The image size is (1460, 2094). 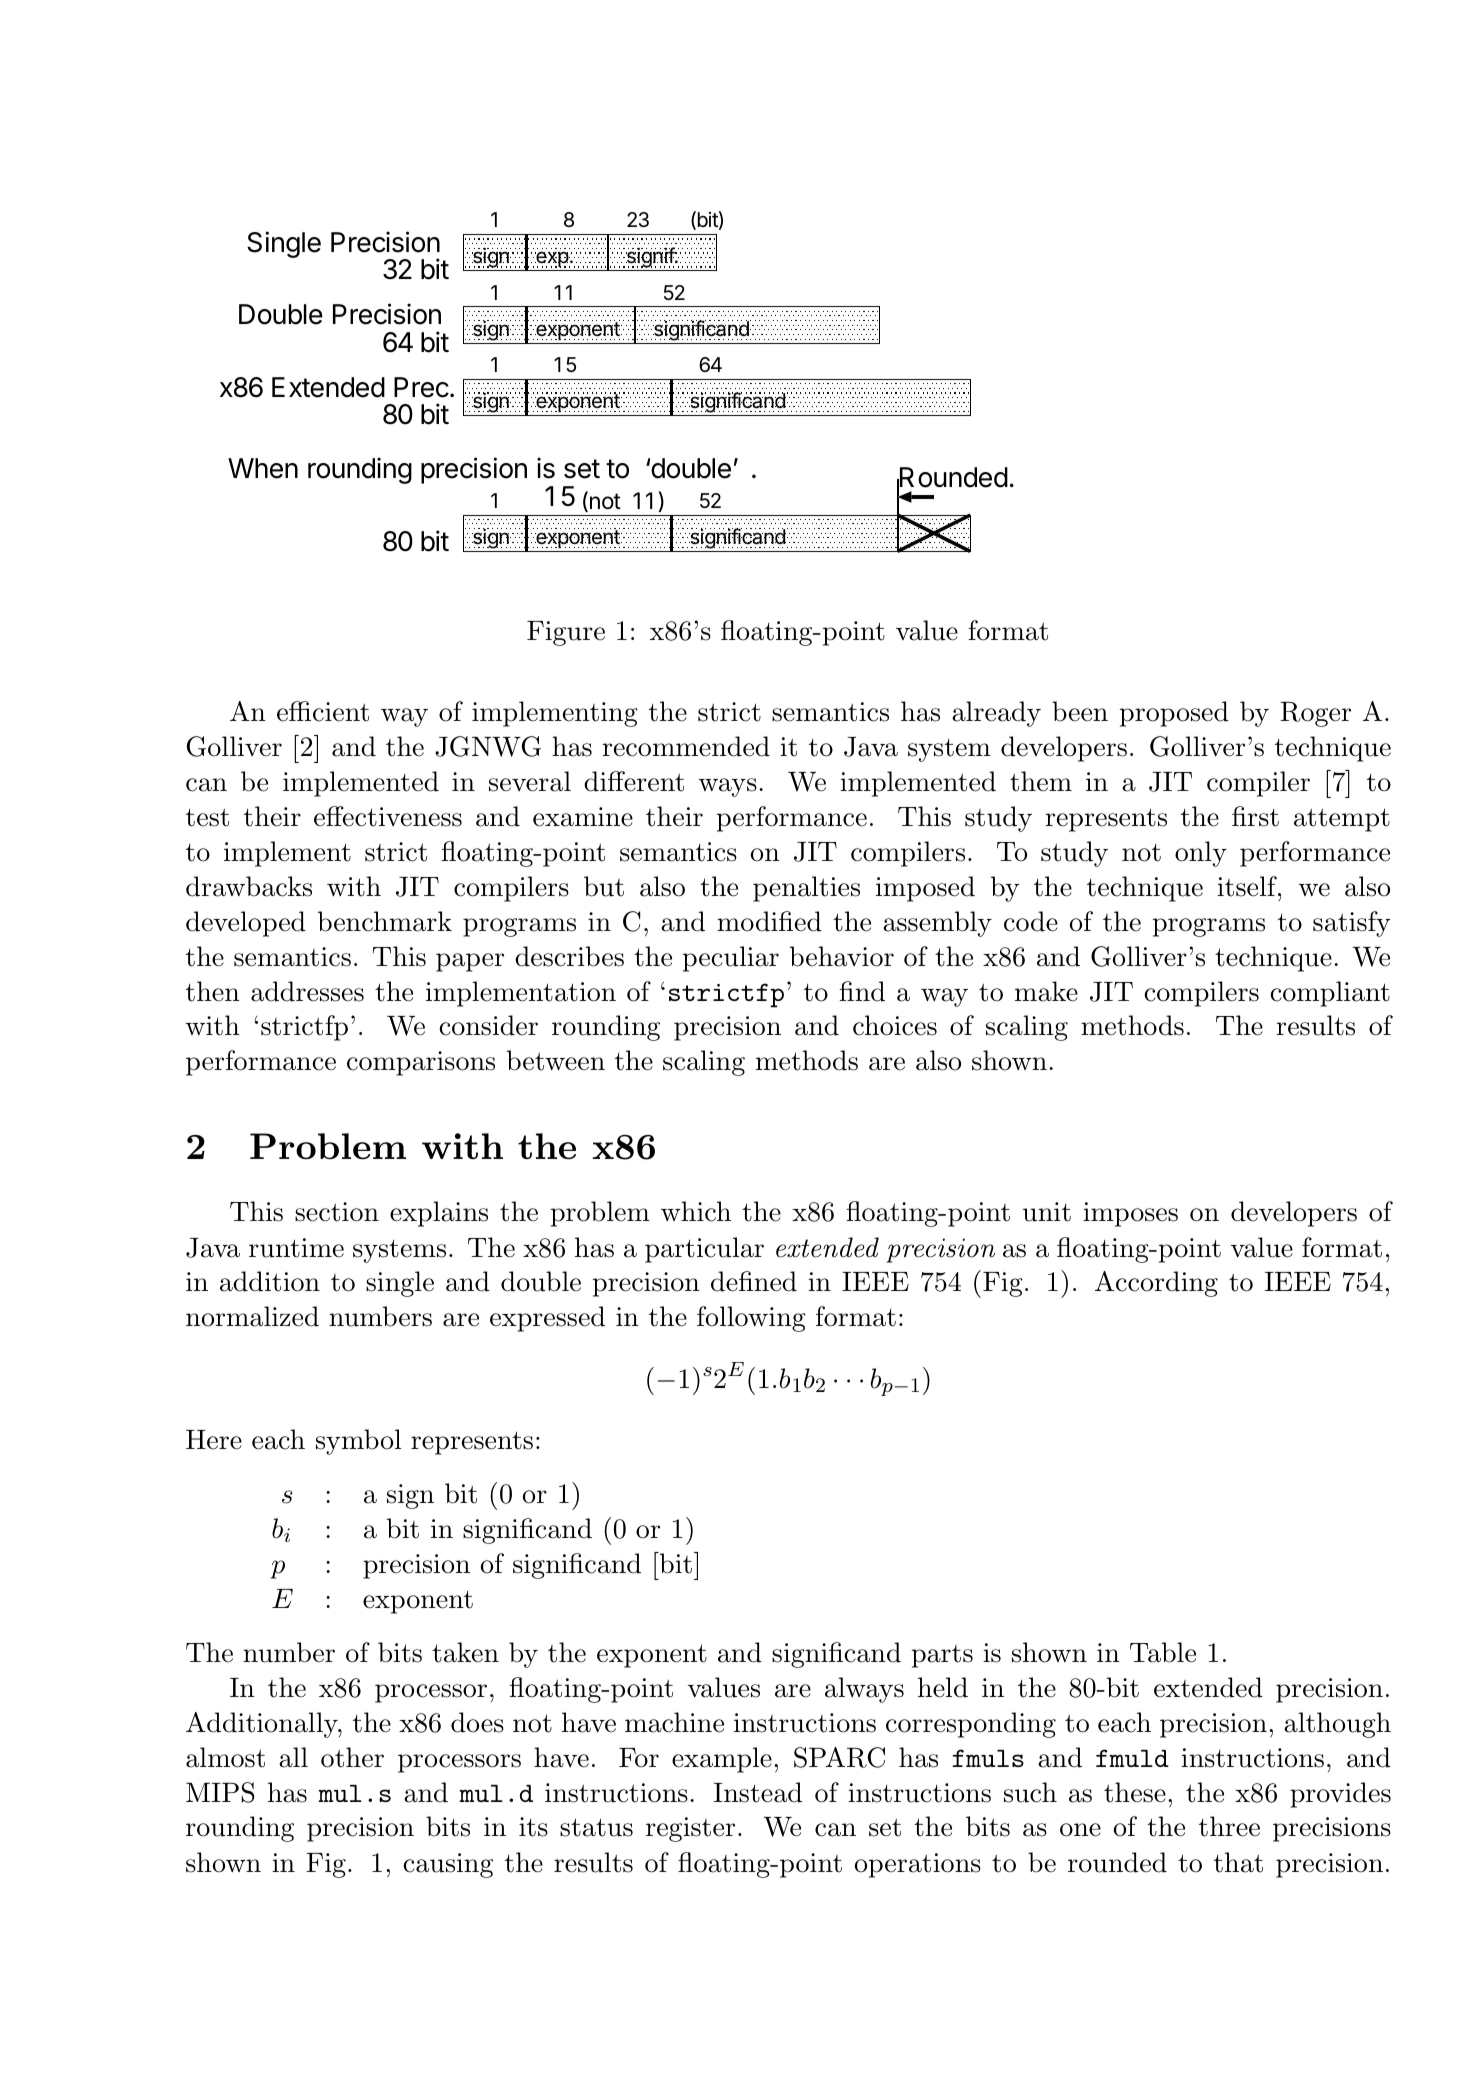 What do you see at coordinates (806, 889) in the image?
I see `penalties` at bounding box center [806, 889].
